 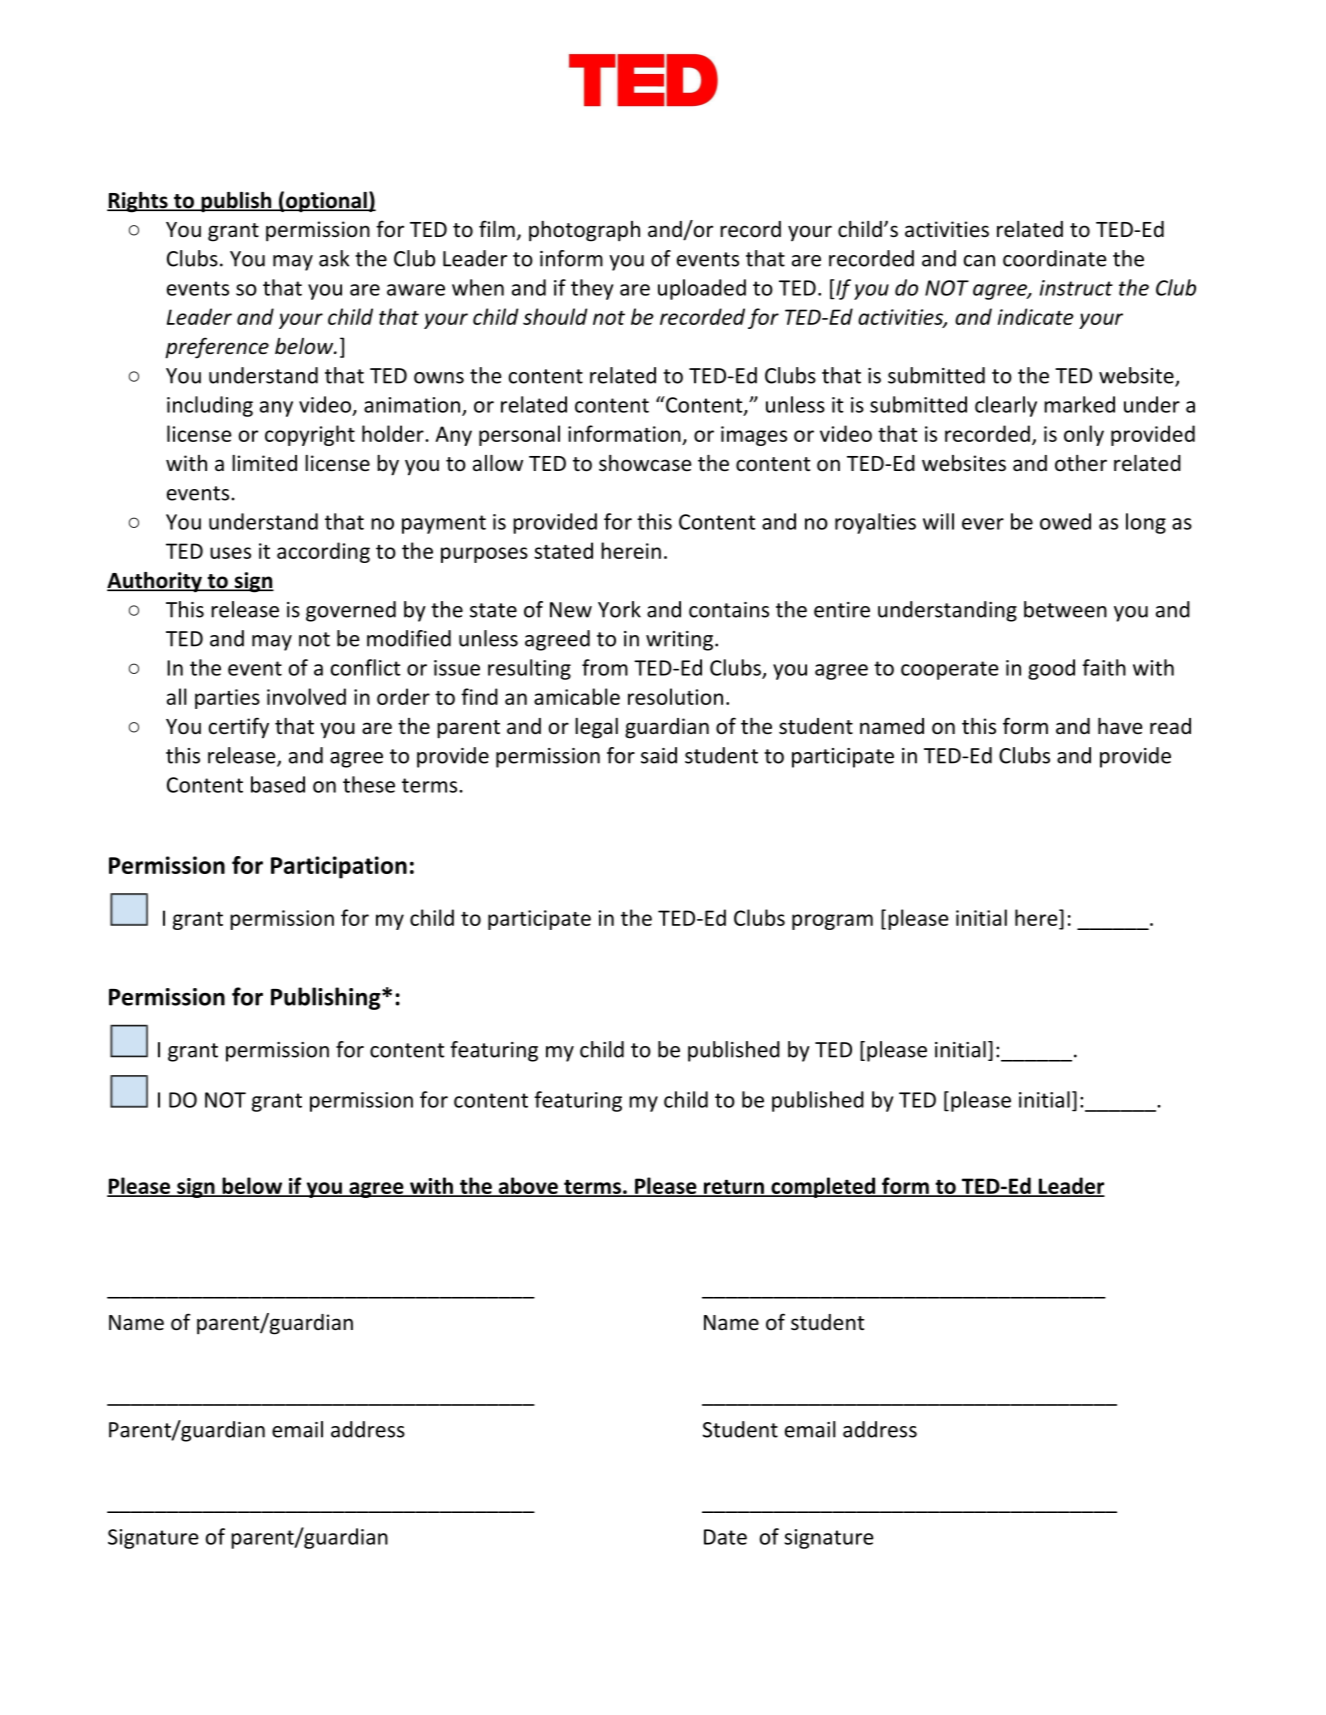 I want to click on photograph, so click(x=584, y=231).
